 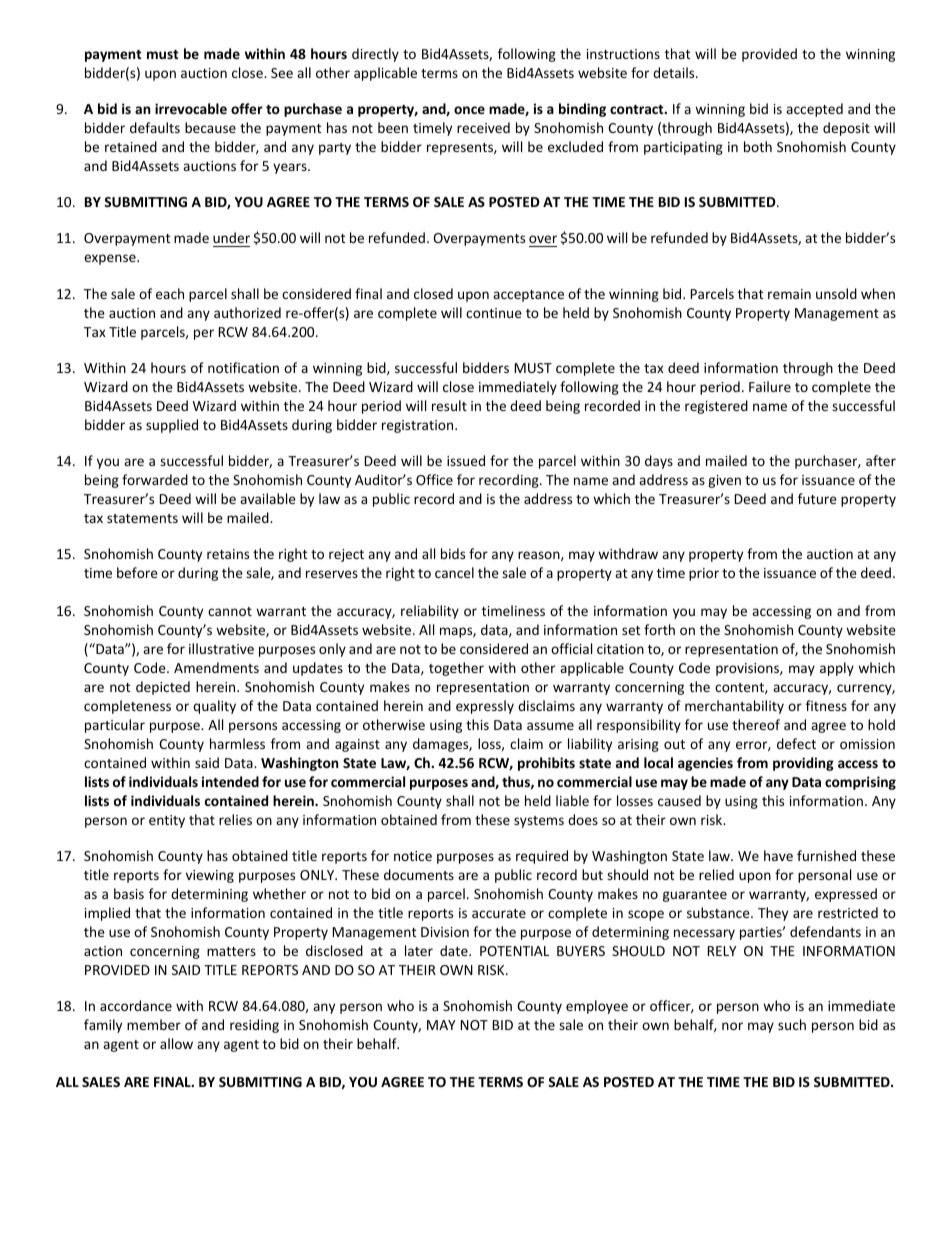 I want to click on POTENTIAL, so click(x=514, y=951).
